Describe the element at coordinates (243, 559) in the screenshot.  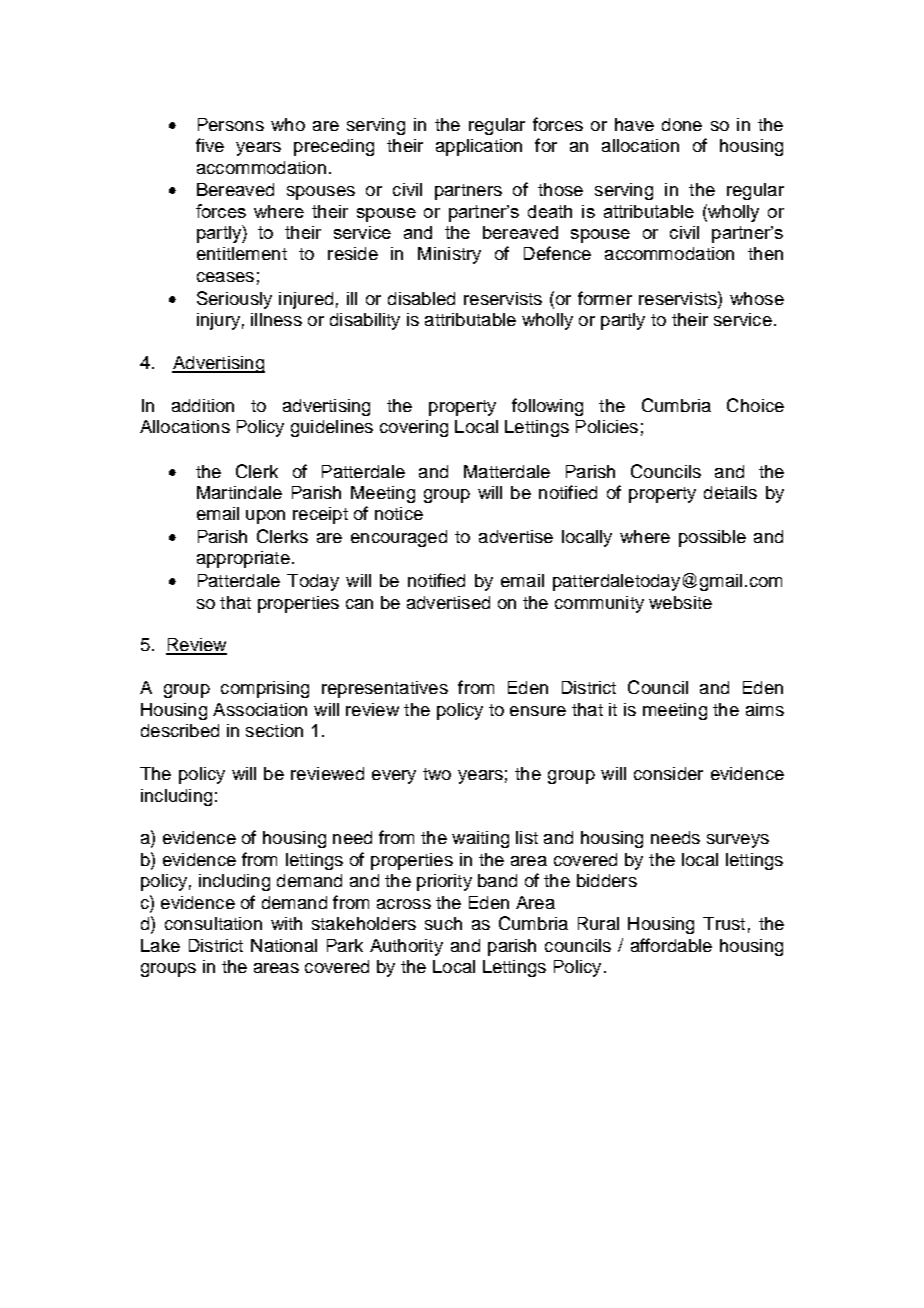
I see `appropriate` at that location.
